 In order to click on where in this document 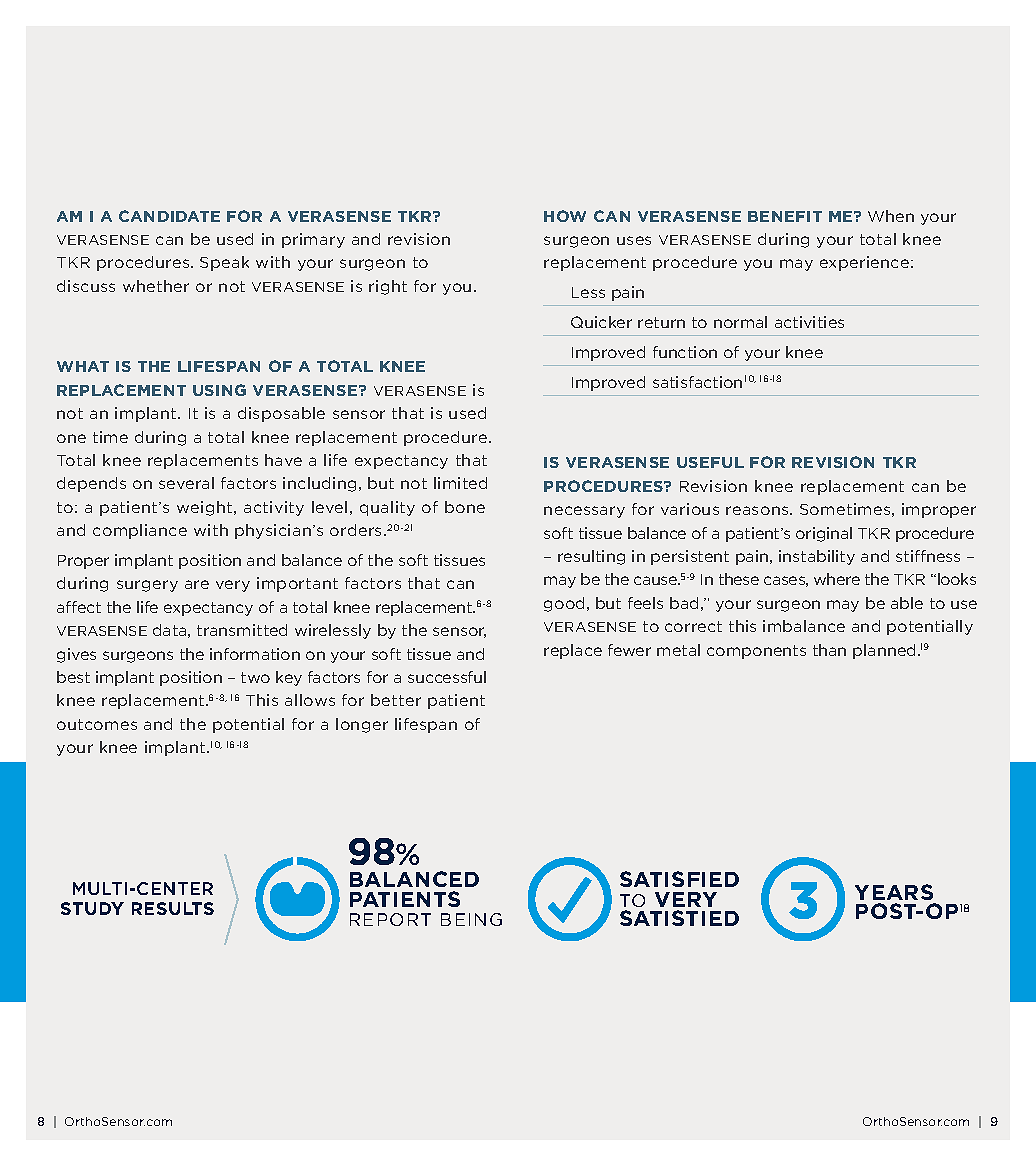, I will do `click(837, 579)`.
